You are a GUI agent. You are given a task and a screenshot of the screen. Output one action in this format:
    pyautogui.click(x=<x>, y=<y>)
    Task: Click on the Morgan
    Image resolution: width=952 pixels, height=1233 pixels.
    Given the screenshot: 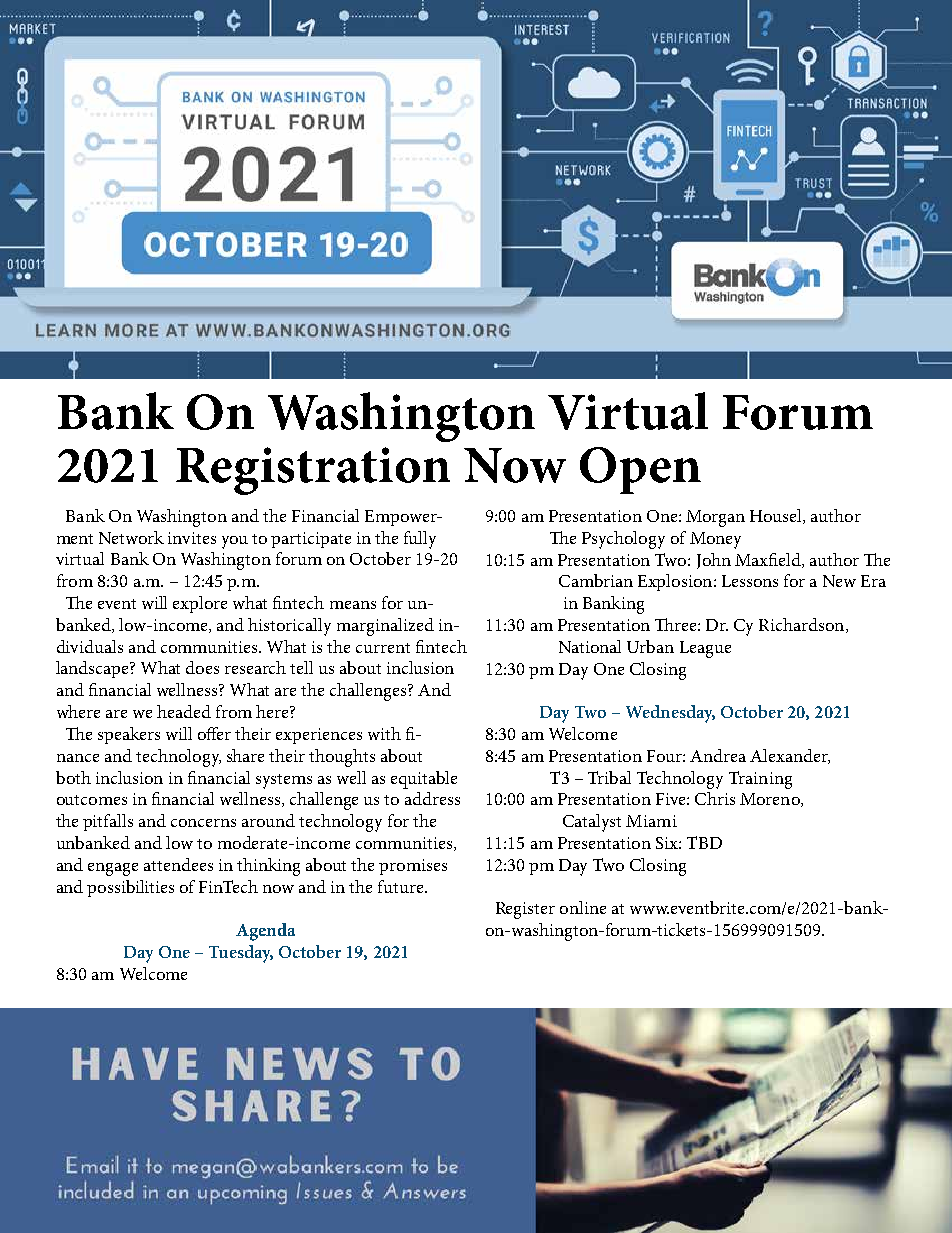 What is the action you would take?
    pyautogui.click(x=715, y=518)
